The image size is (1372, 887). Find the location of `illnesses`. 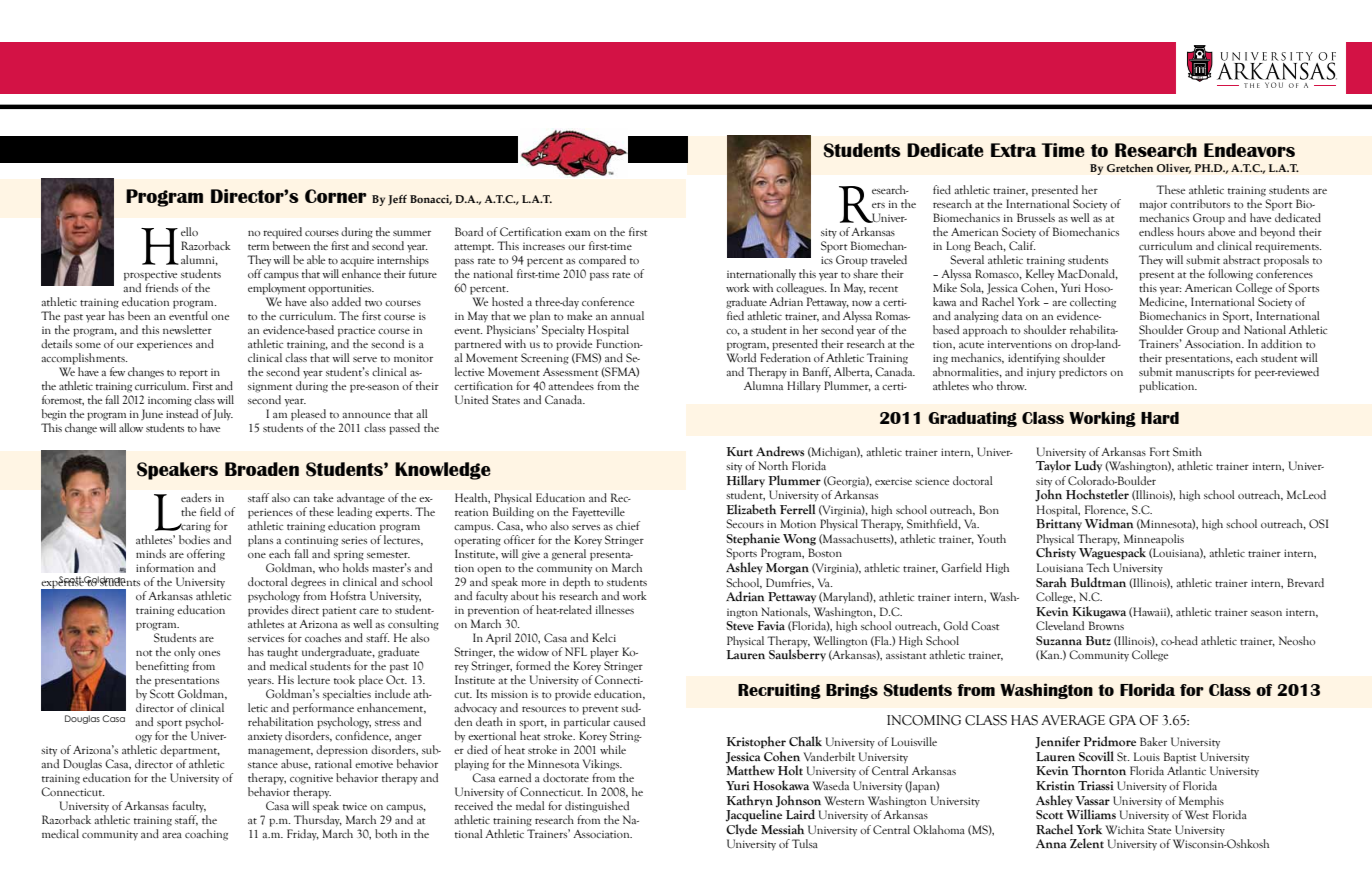

illnesses is located at coordinates (615, 609).
